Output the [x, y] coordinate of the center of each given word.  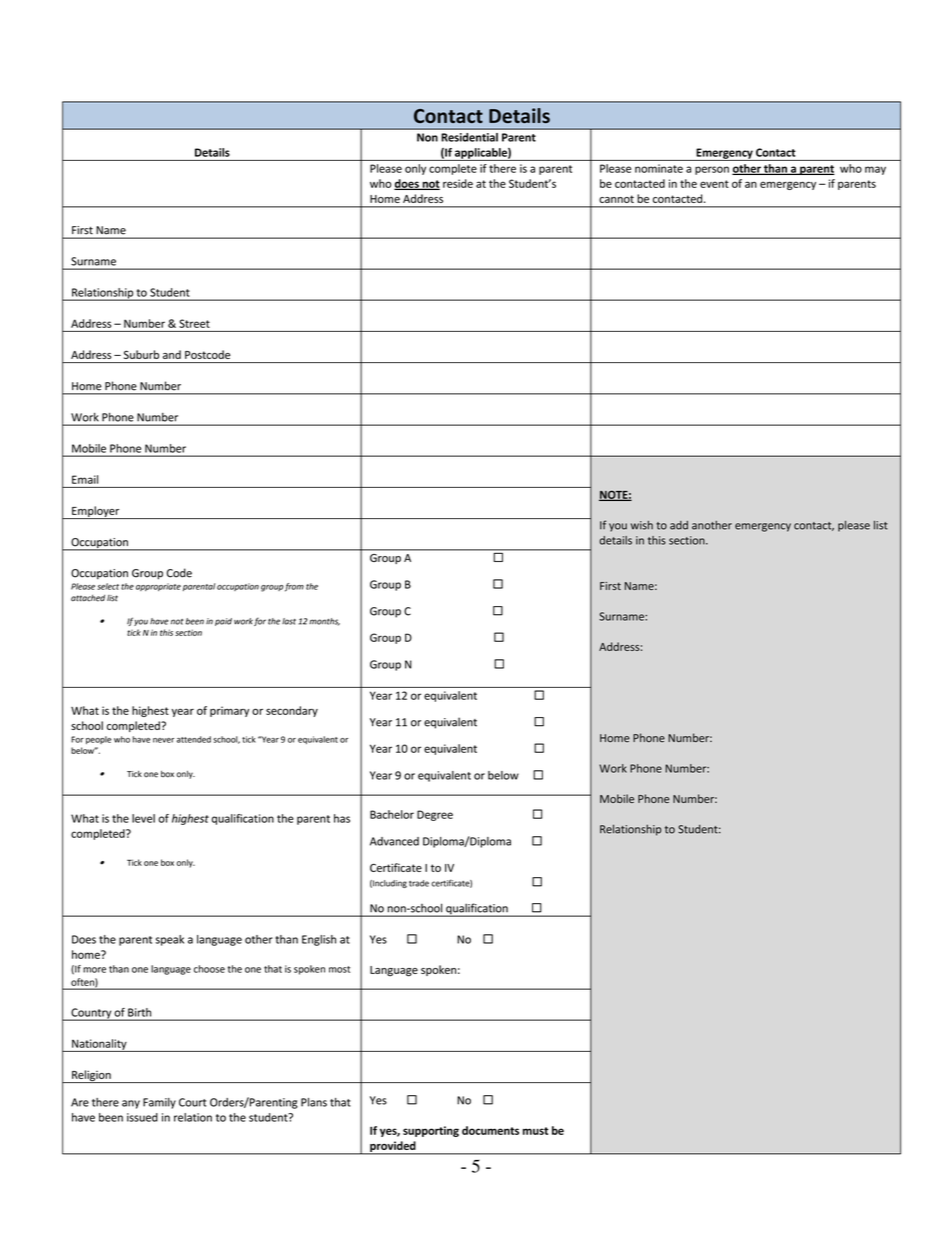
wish [642, 525]
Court [192, 1102]
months [324, 622]
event [714, 184]
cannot [616, 199]
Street [194, 323]
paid [223, 622]
